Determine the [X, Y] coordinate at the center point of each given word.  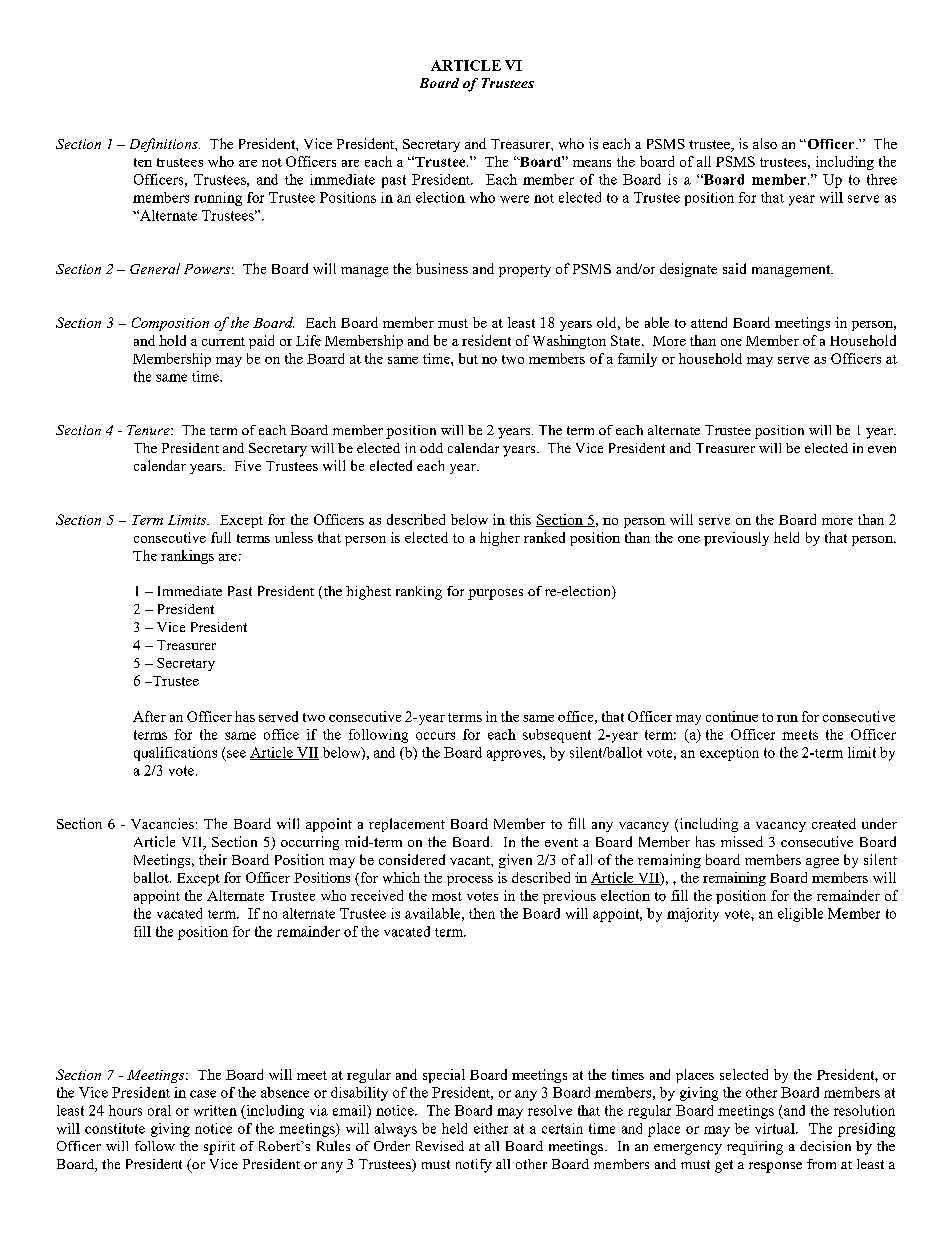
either [491, 1128]
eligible [800, 915]
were [514, 199]
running [218, 199]
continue [732, 716]
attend [709, 322]
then [482, 913]
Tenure [149, 430]
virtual [776, 1128]
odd [431, 448]
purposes [495, 594]
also [765, 143]
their [213, 859]
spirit [219, 1148]
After [149, 716]
